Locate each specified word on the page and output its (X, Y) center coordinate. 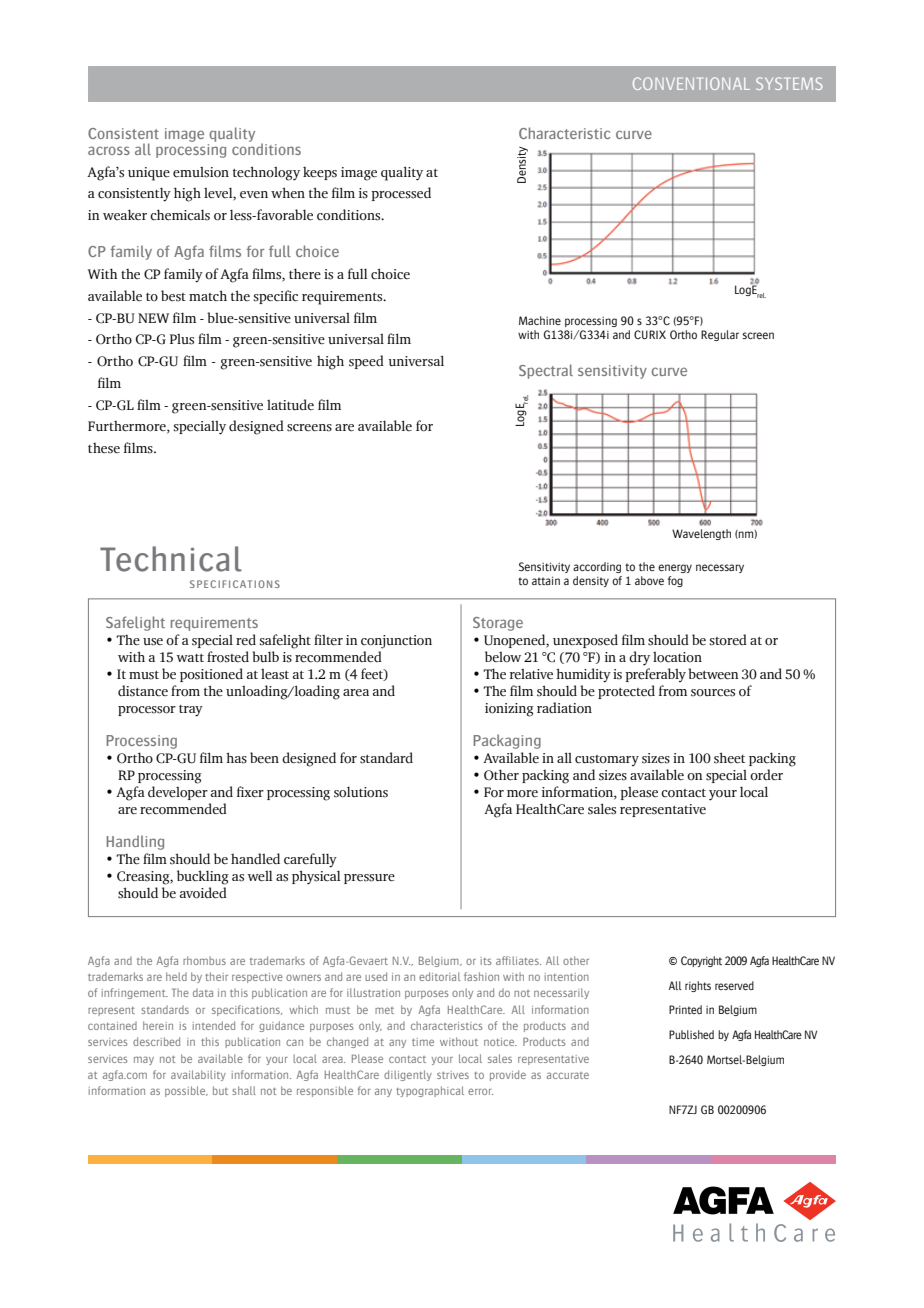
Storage (498, 624)
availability (198, 1075)
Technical (171, 559)
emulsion (201, 172)
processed (401, 194)
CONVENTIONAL (691, 83)
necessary (720, 568)
